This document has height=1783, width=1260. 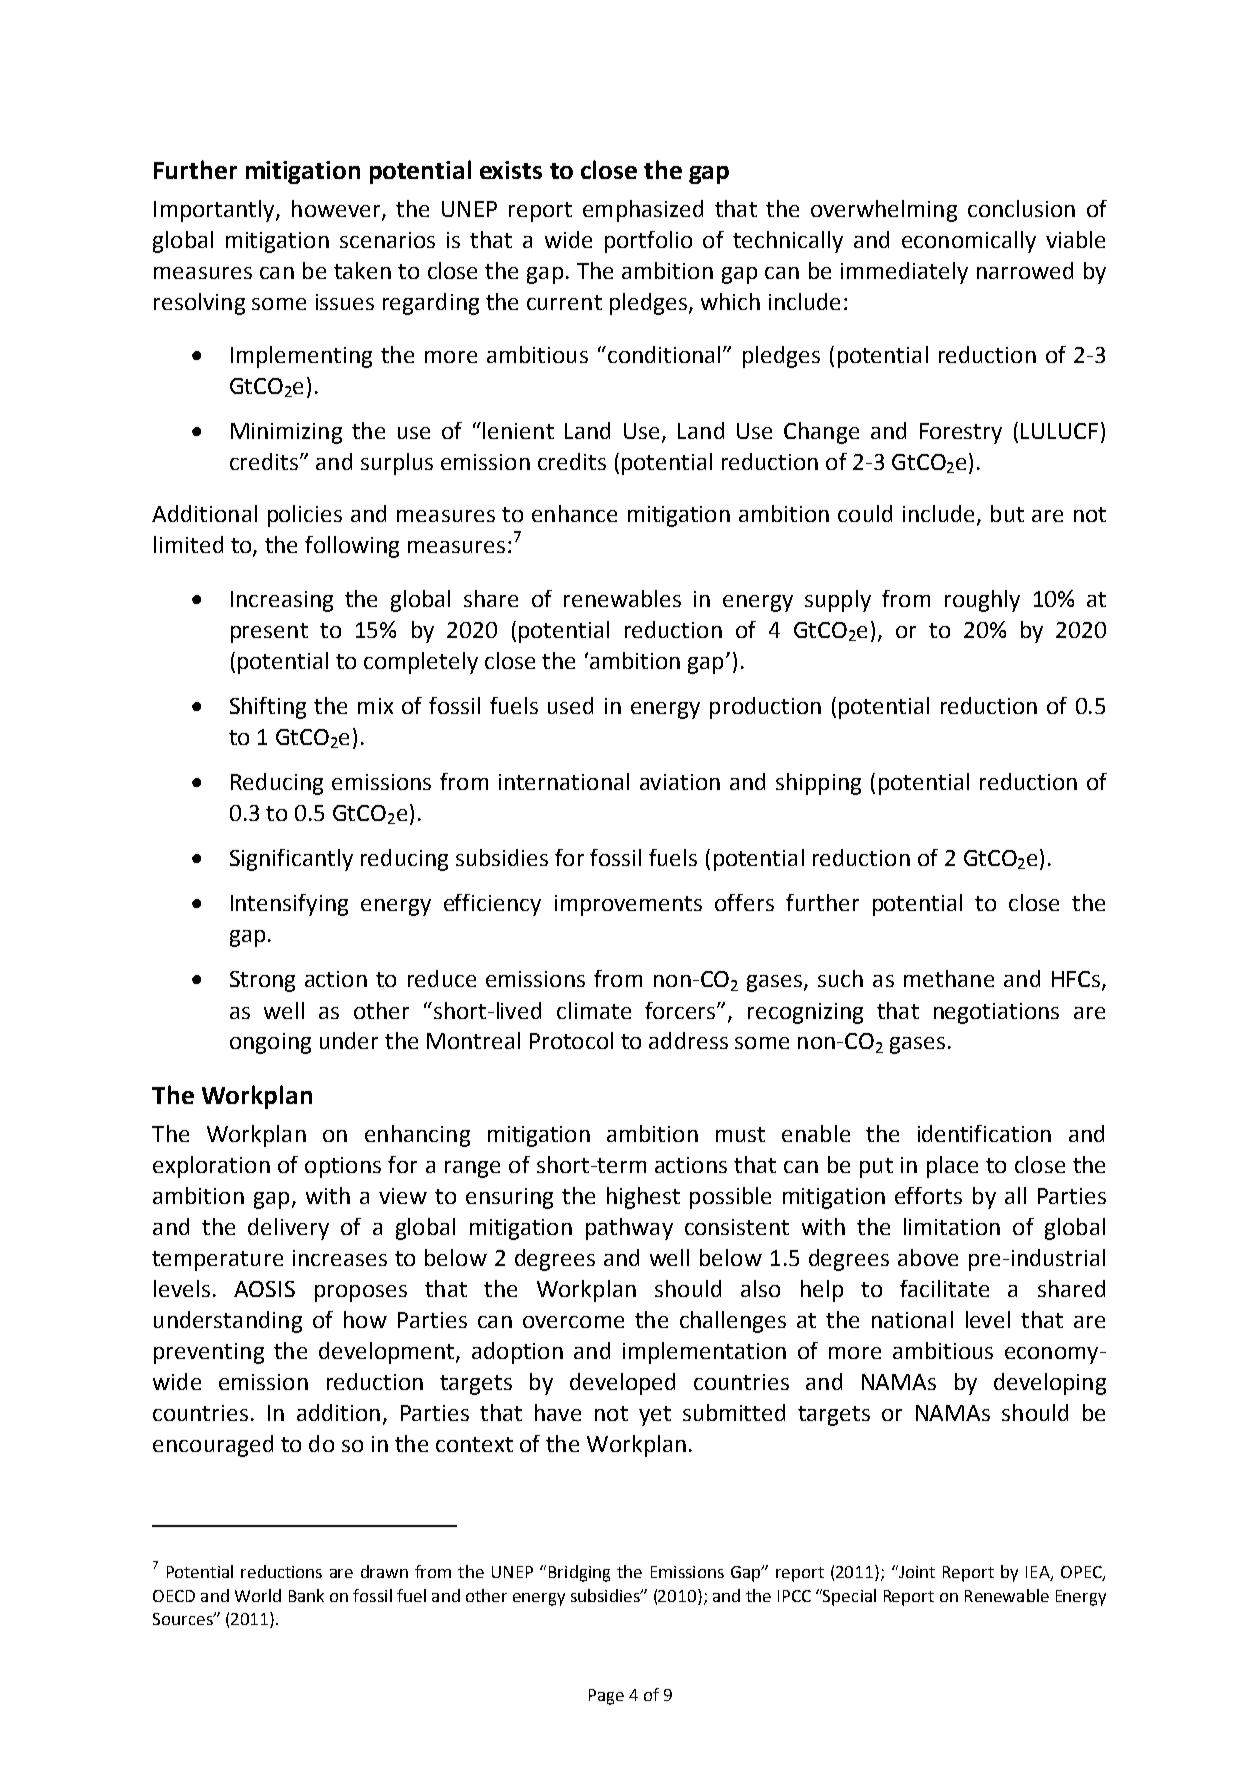 I want to click on IPCC, so click(x=794, y=1596).
